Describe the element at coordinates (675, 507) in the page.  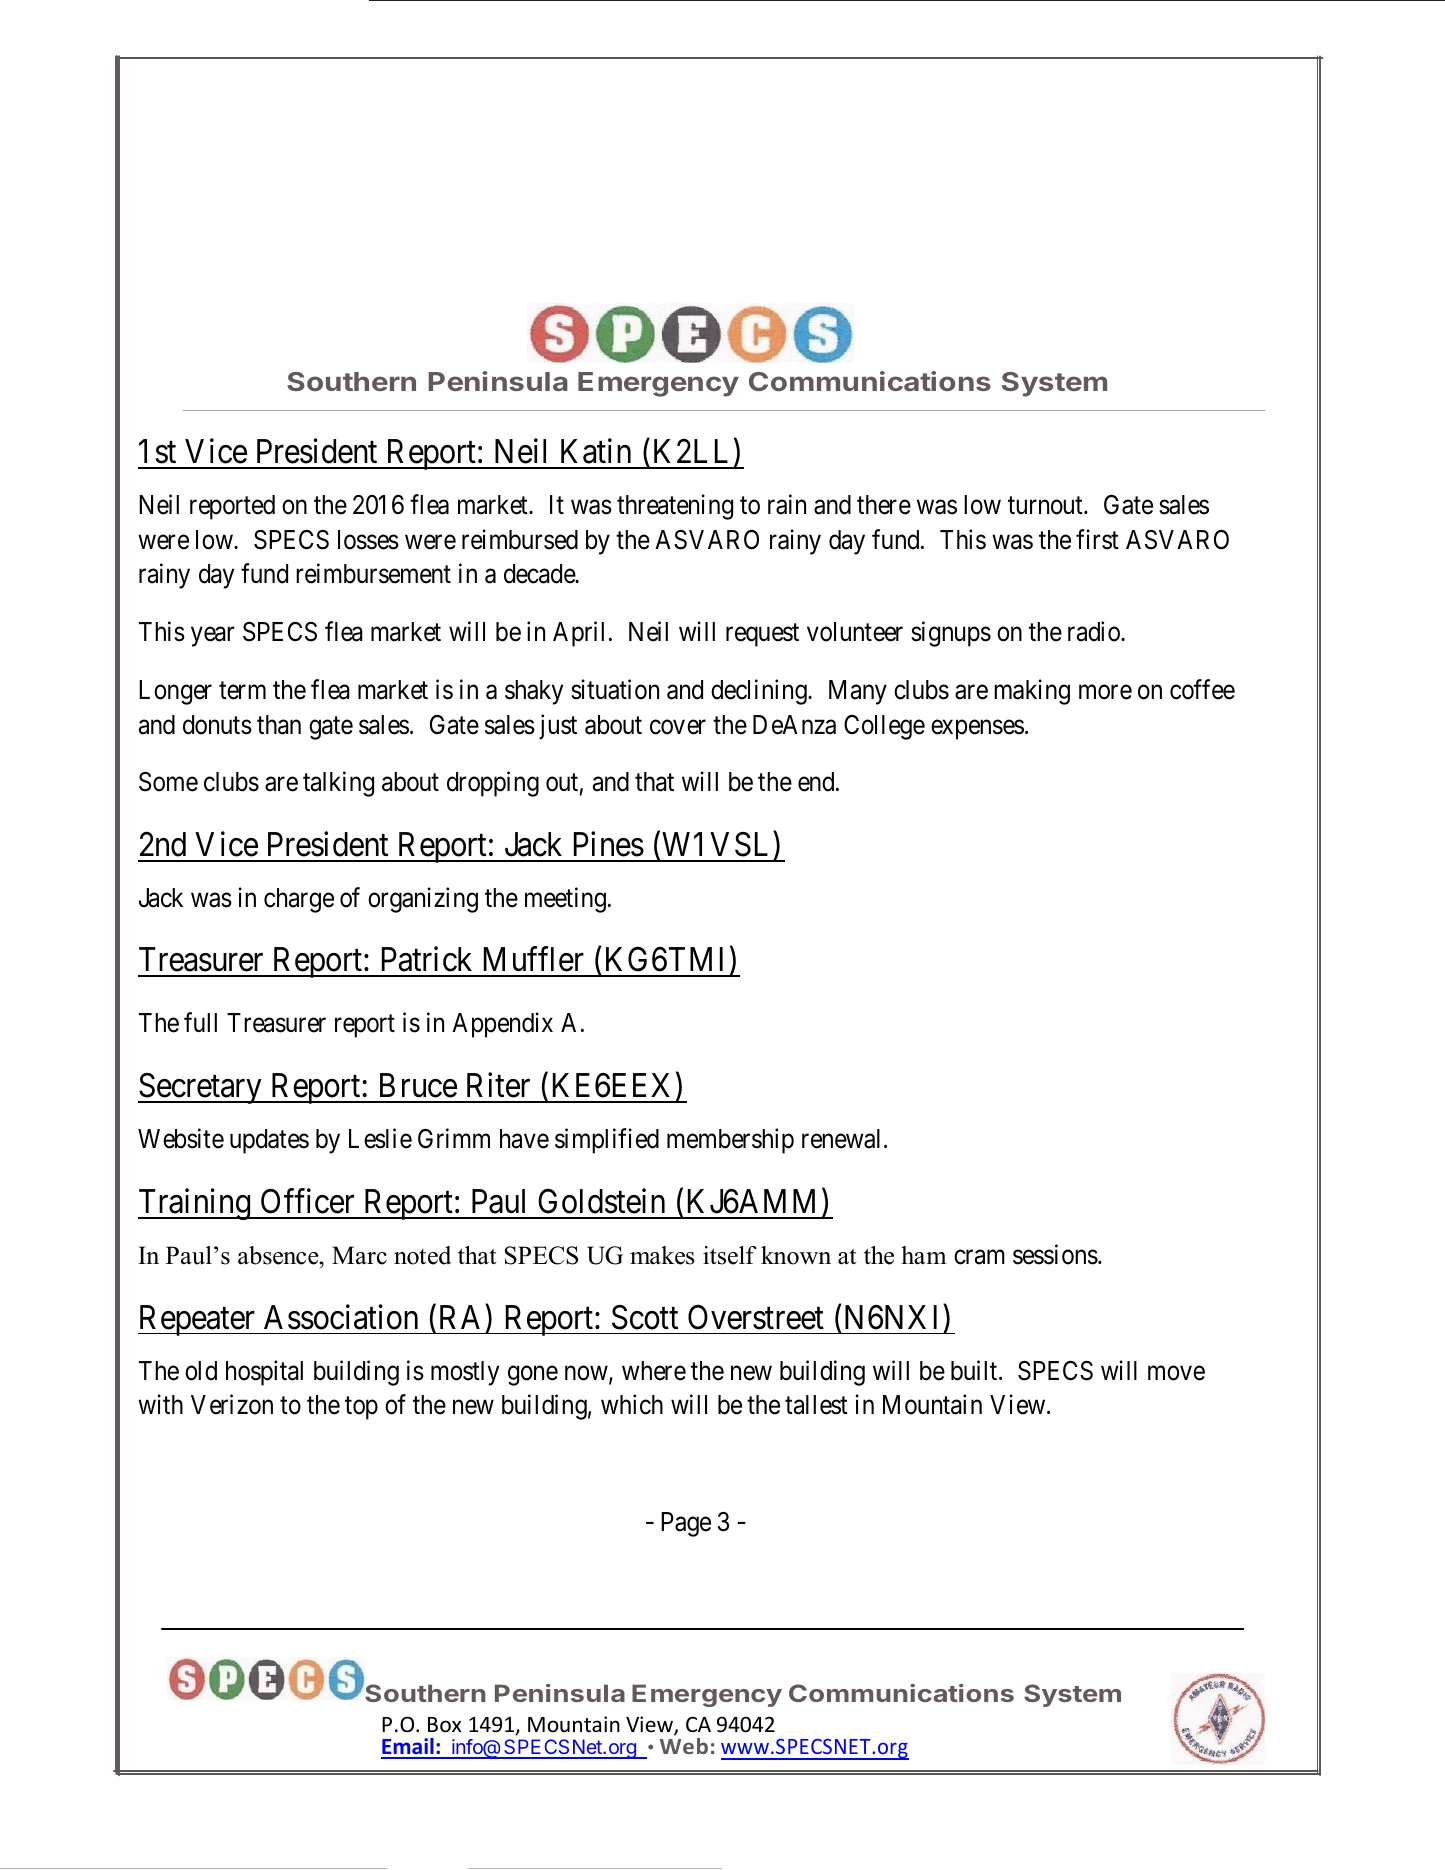
I see `threatening` at that location.
